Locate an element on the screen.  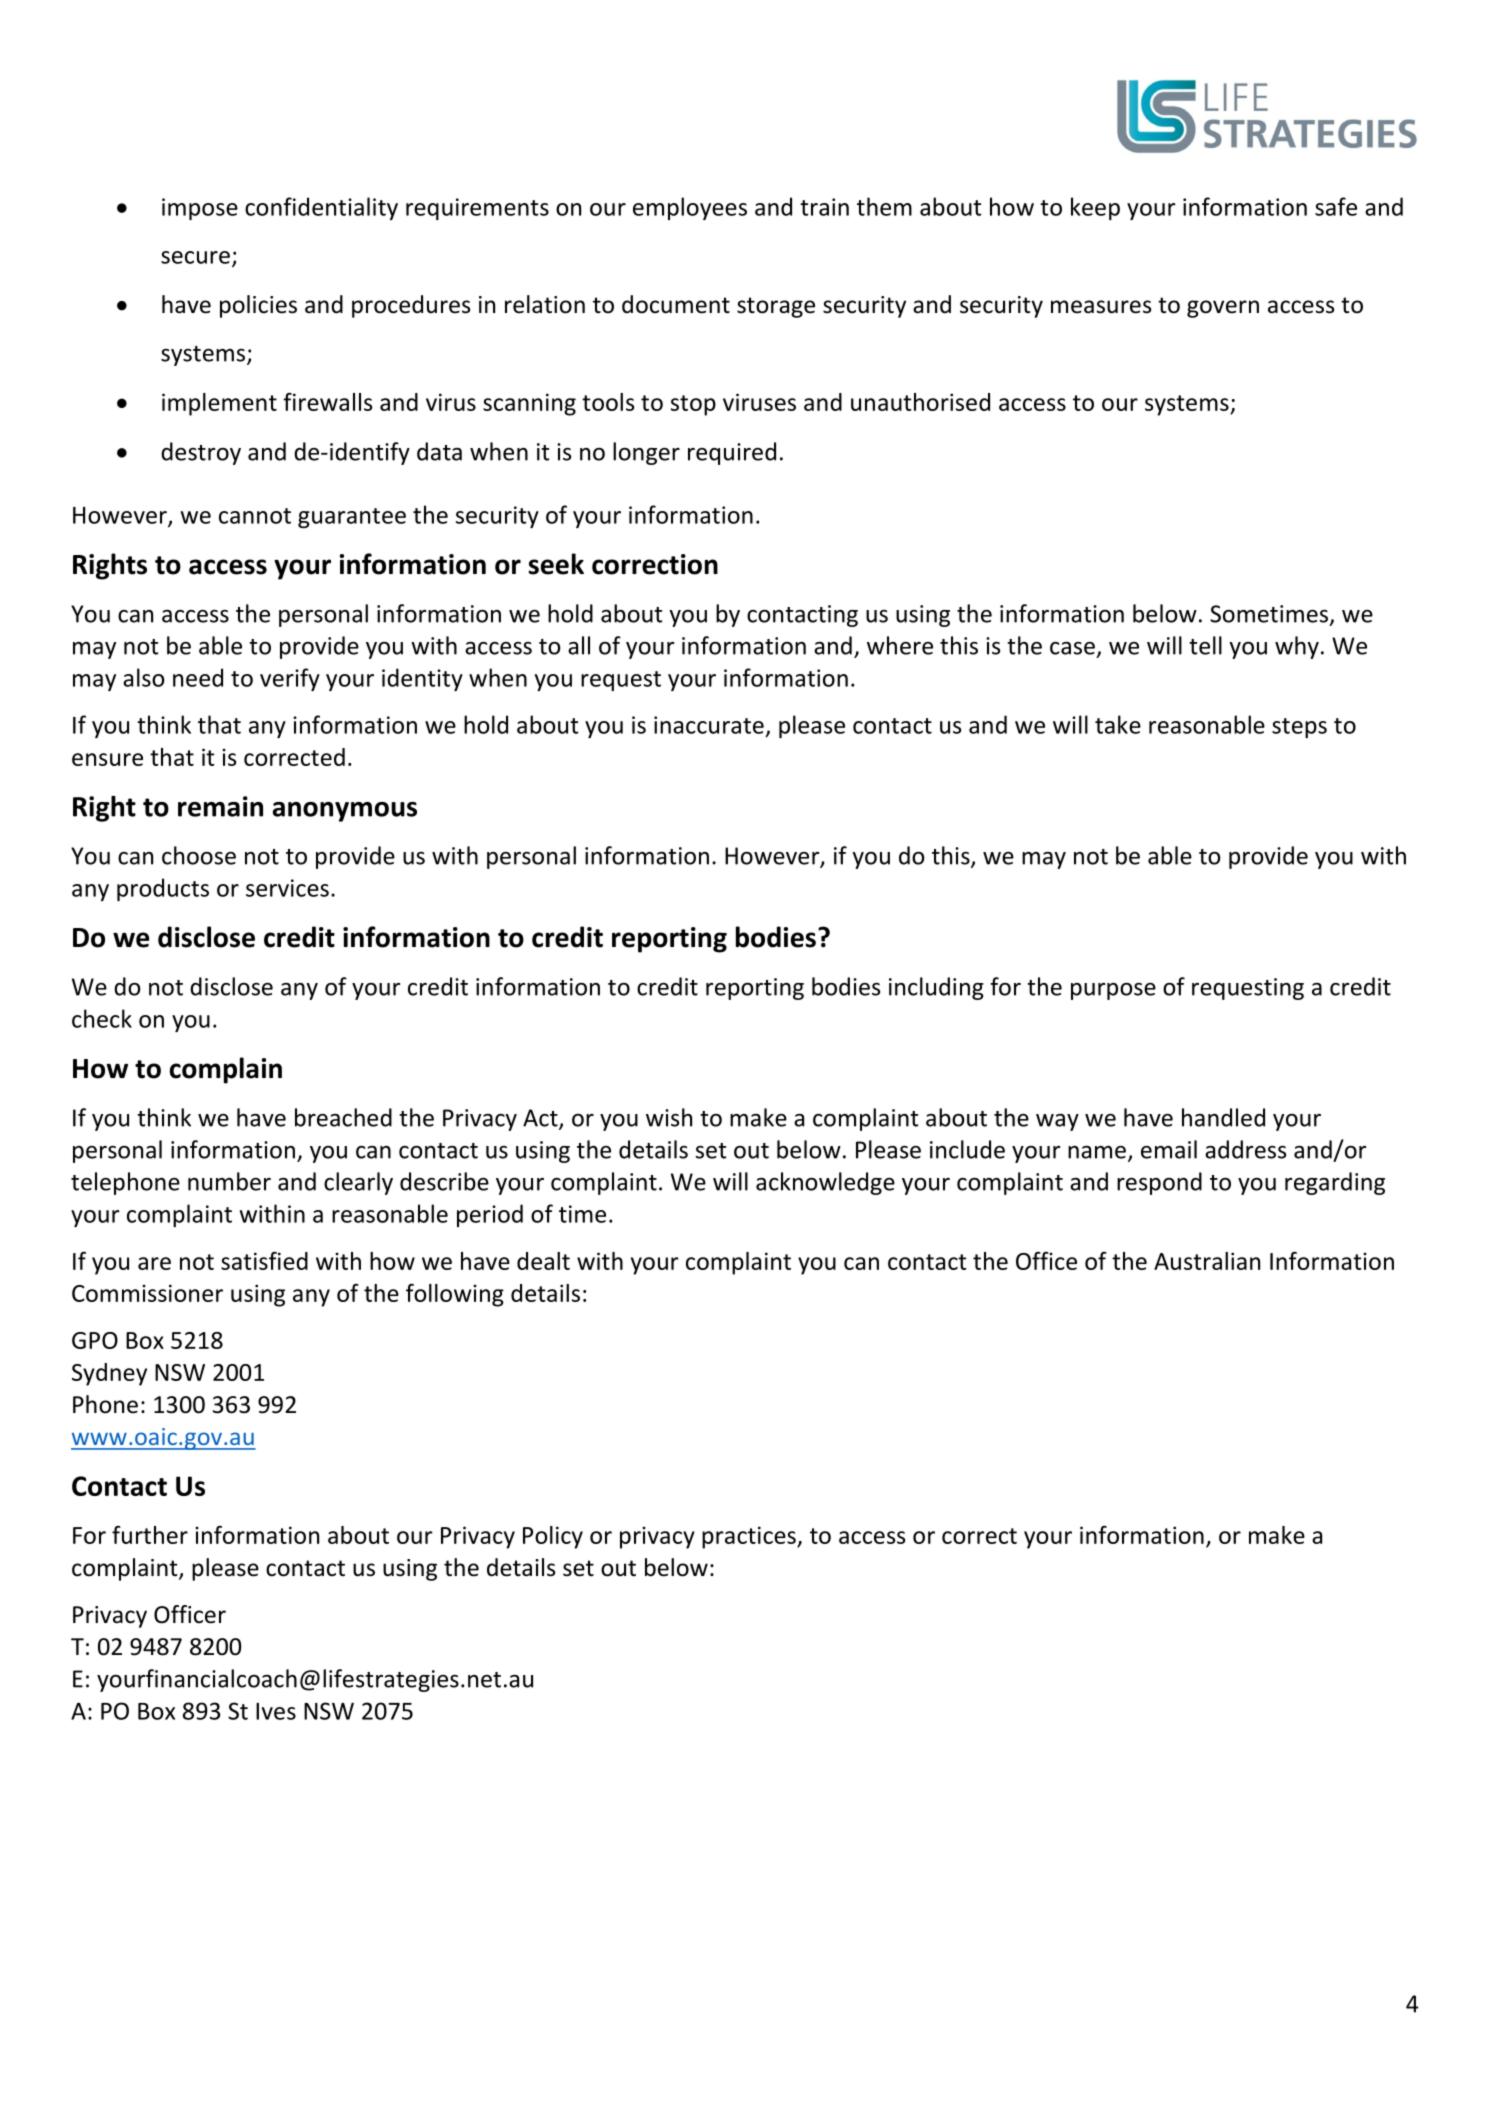
Ives is located at coordinates (276, 1711).
